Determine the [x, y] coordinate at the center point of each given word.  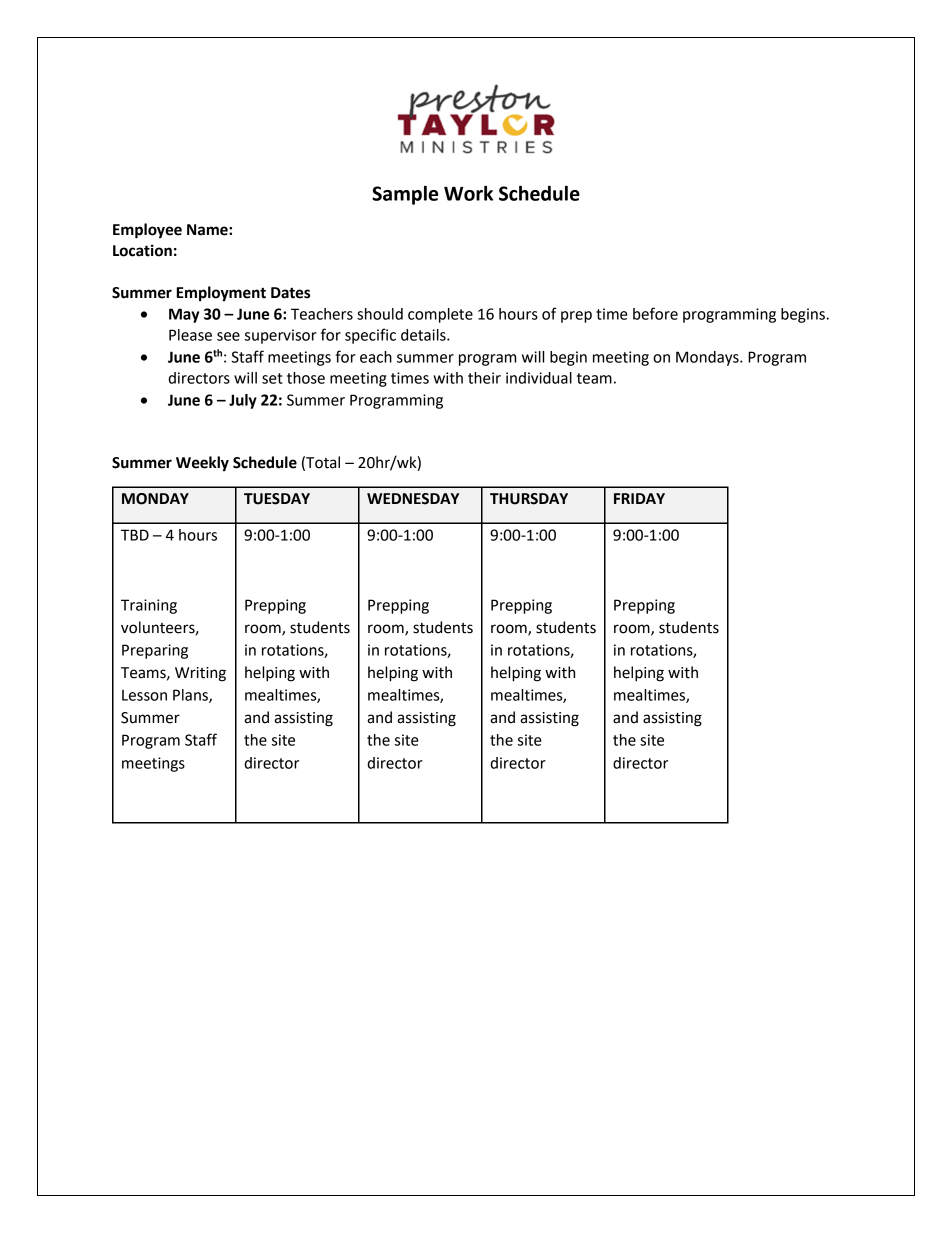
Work [468, 193]
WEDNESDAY [413, 499]
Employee [147, 231]
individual [539, 378]
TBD [135, 535]
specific [370, 336]
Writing [200, 674]
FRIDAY [639, 498]
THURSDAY [529, 499]
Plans [191, 696]
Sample [405, 195]
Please [190, 335]
